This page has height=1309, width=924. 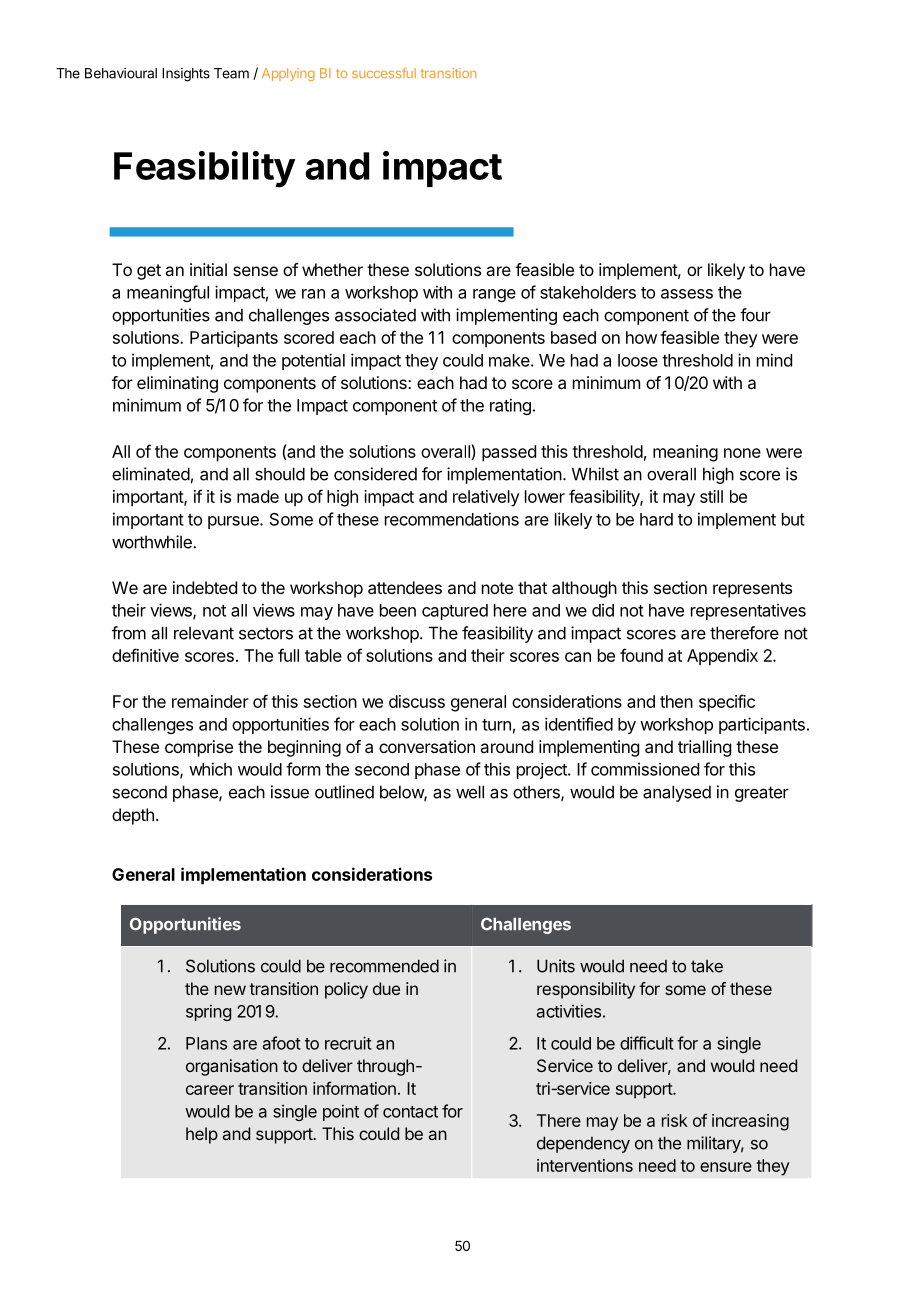 What do you see at coordinates (455, 612) in the page?
I see `captured` at bounding box center [455, 612].
